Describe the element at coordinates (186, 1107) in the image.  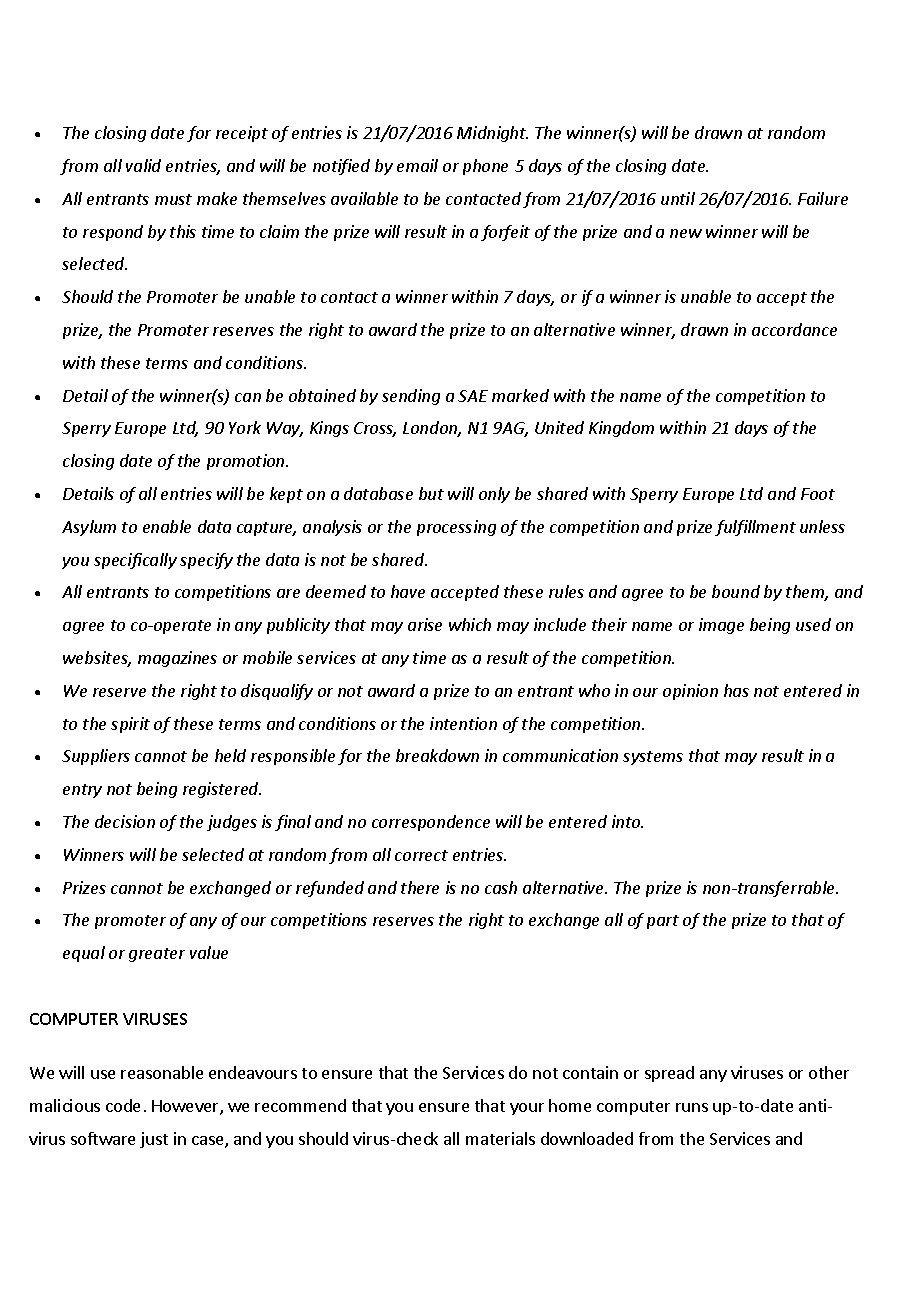
I see `However` at that location.
